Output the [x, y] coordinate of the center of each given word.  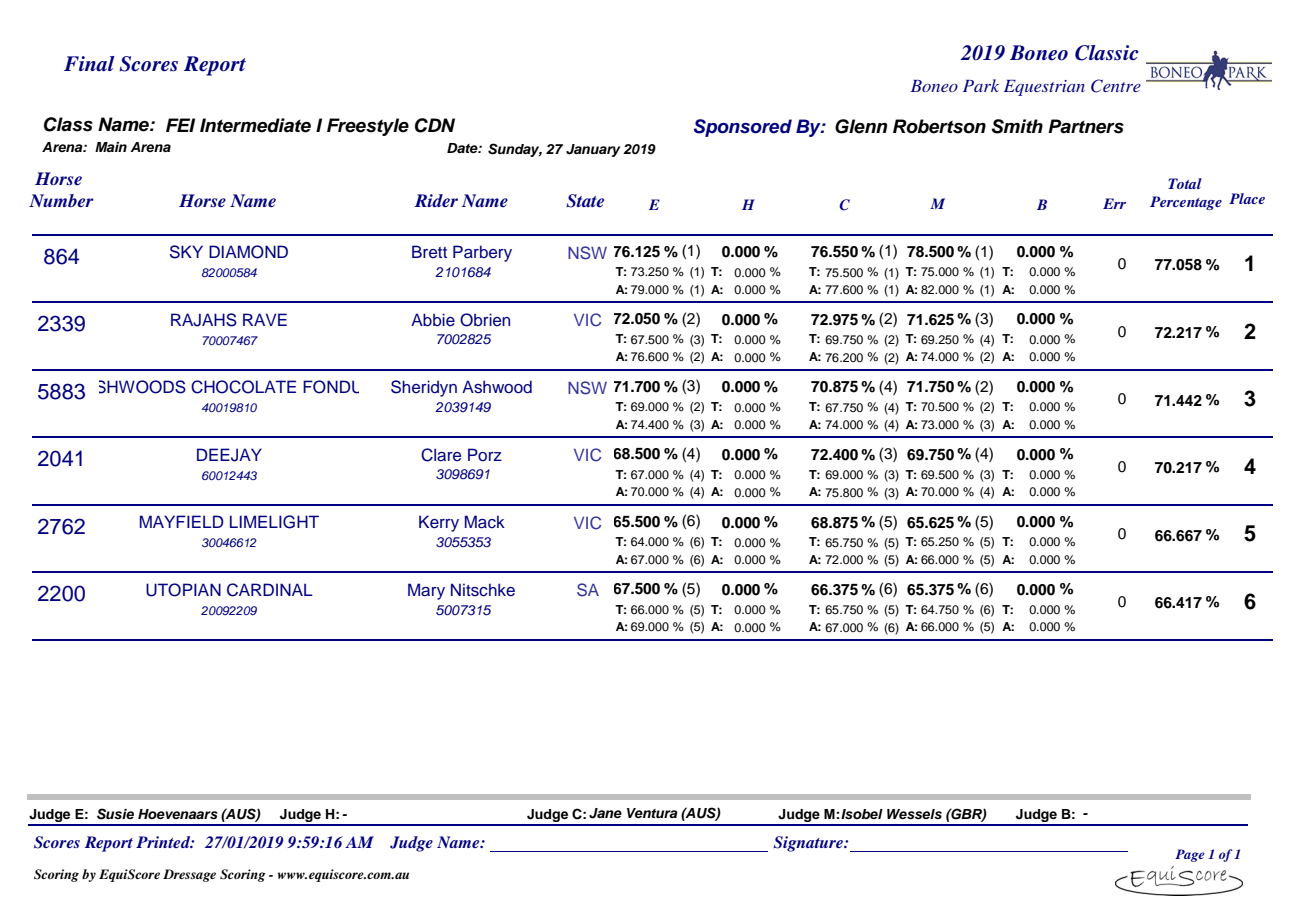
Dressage [189, 875]
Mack [485, 522]
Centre [1116, 86]
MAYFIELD [182, 521]
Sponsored [743, 128]
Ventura [652, 813]
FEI [180, 125]
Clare [441, 455]
